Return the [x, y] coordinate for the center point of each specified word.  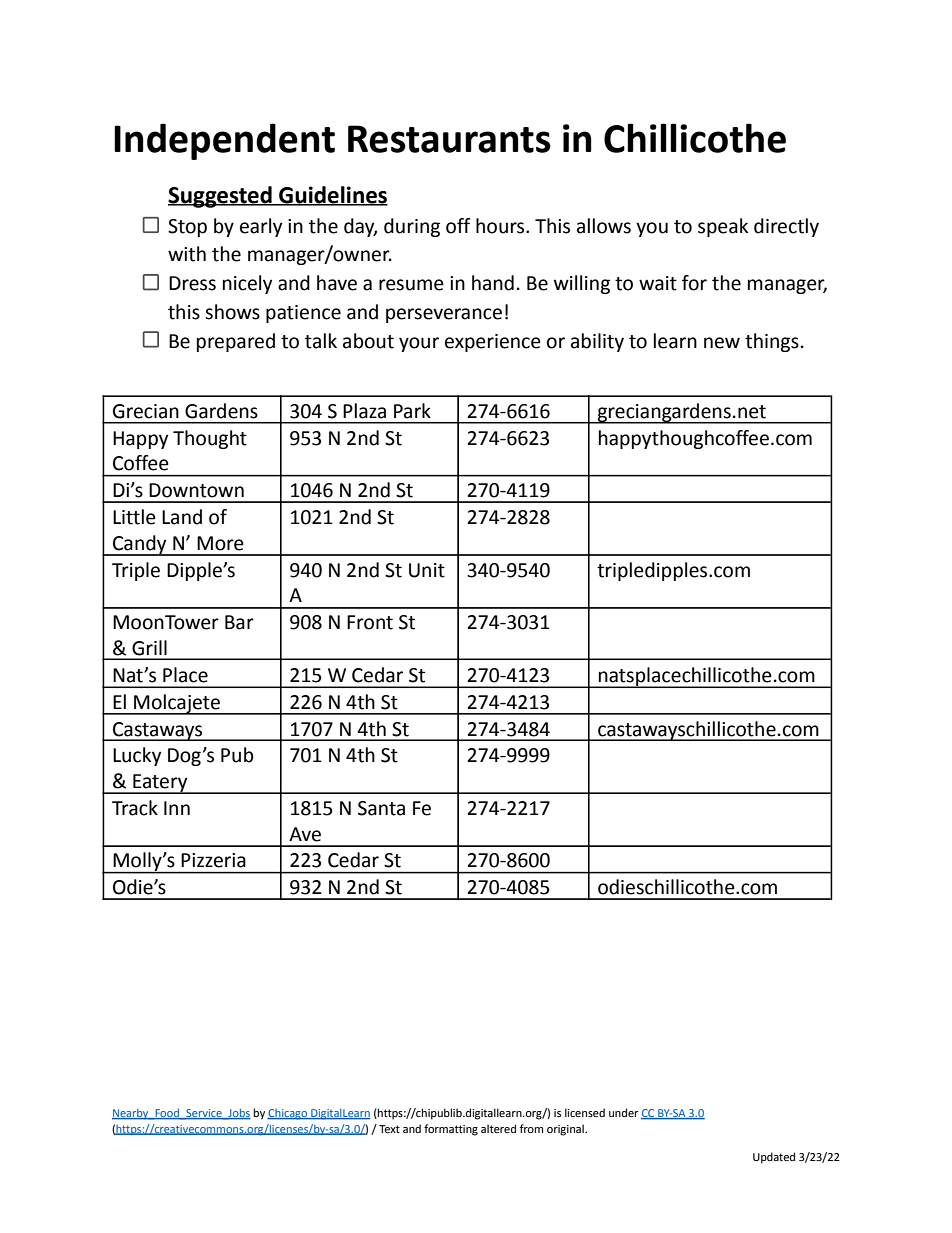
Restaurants [449, 139]
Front [370, 622]
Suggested [221, 197]
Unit [427, 570]
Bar [239, 622]
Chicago [288, 1114]
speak [723, 227]
